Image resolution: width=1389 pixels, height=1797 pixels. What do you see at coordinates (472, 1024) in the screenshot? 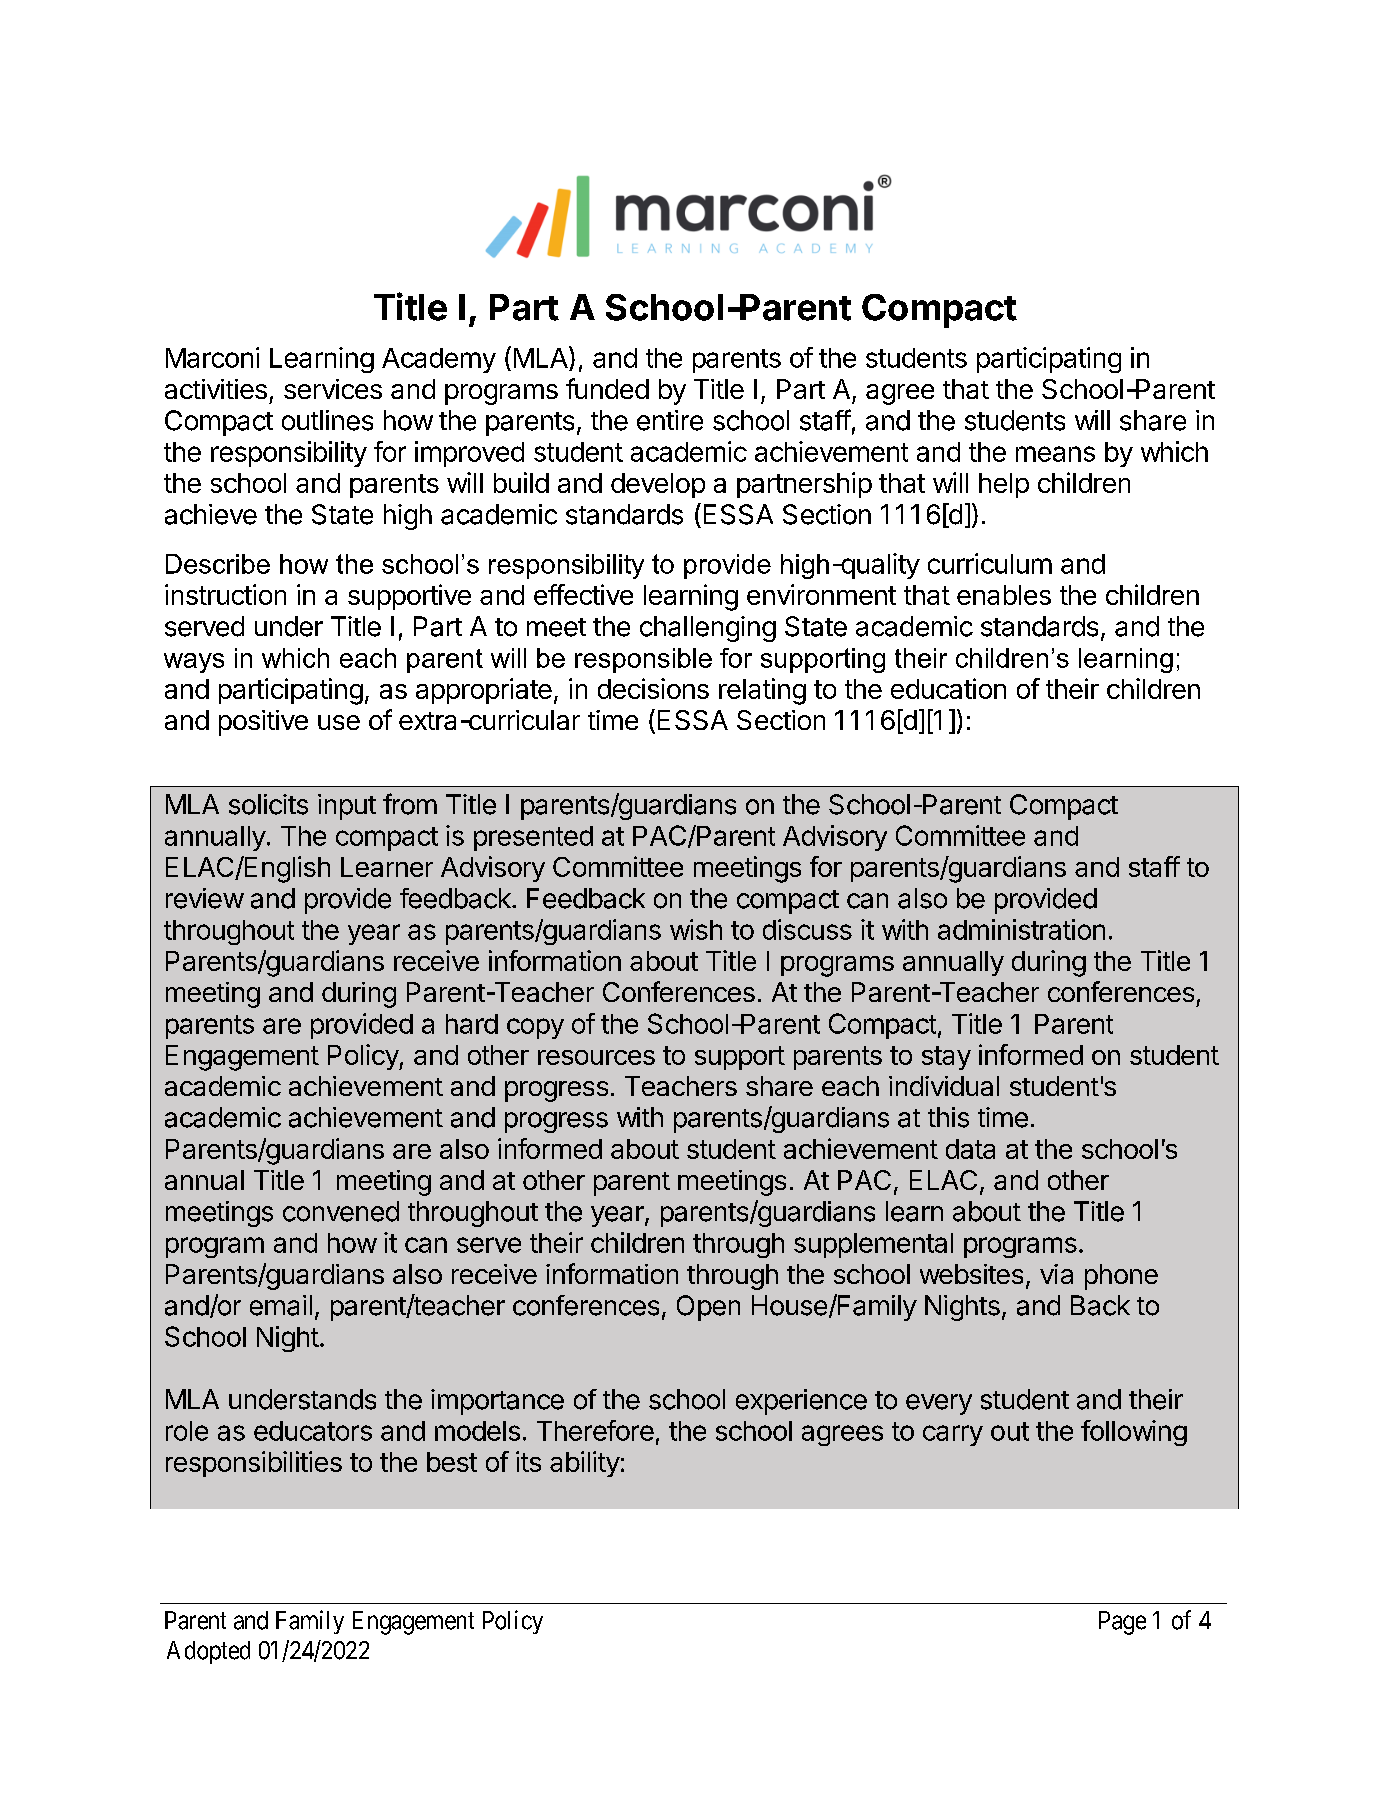
I see `hard` at bounding box center [472, 1024].
